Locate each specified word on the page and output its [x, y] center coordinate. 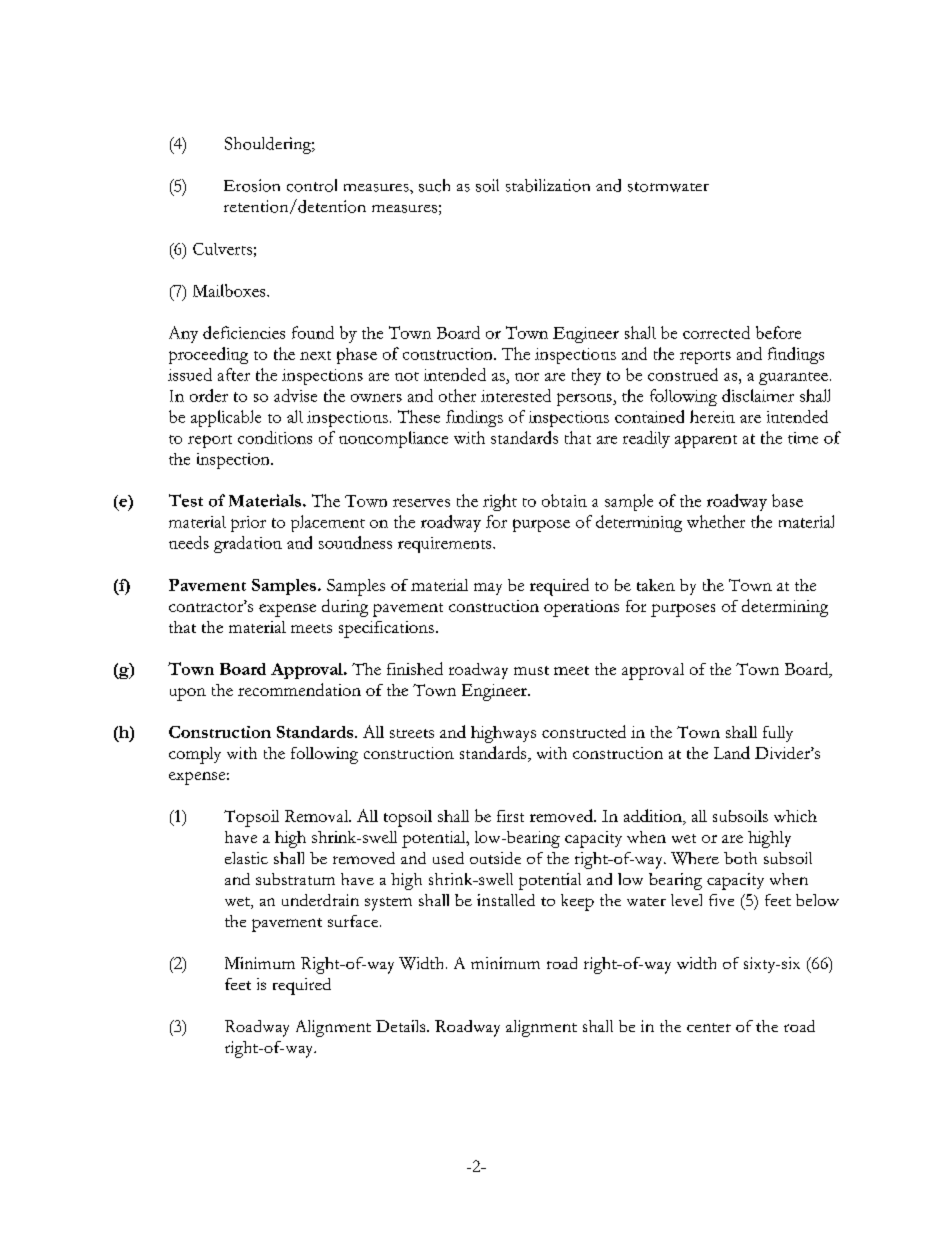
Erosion [252, 185]
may [488, 589]
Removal [318, 816]
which [795, 816]
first [510, 816]
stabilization [548, 185]
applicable [226, 418]
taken [656, 585]
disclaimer [758, 395]
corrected [716, 332]
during [345, 608]
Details [402, 1026]
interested [516, 395]
